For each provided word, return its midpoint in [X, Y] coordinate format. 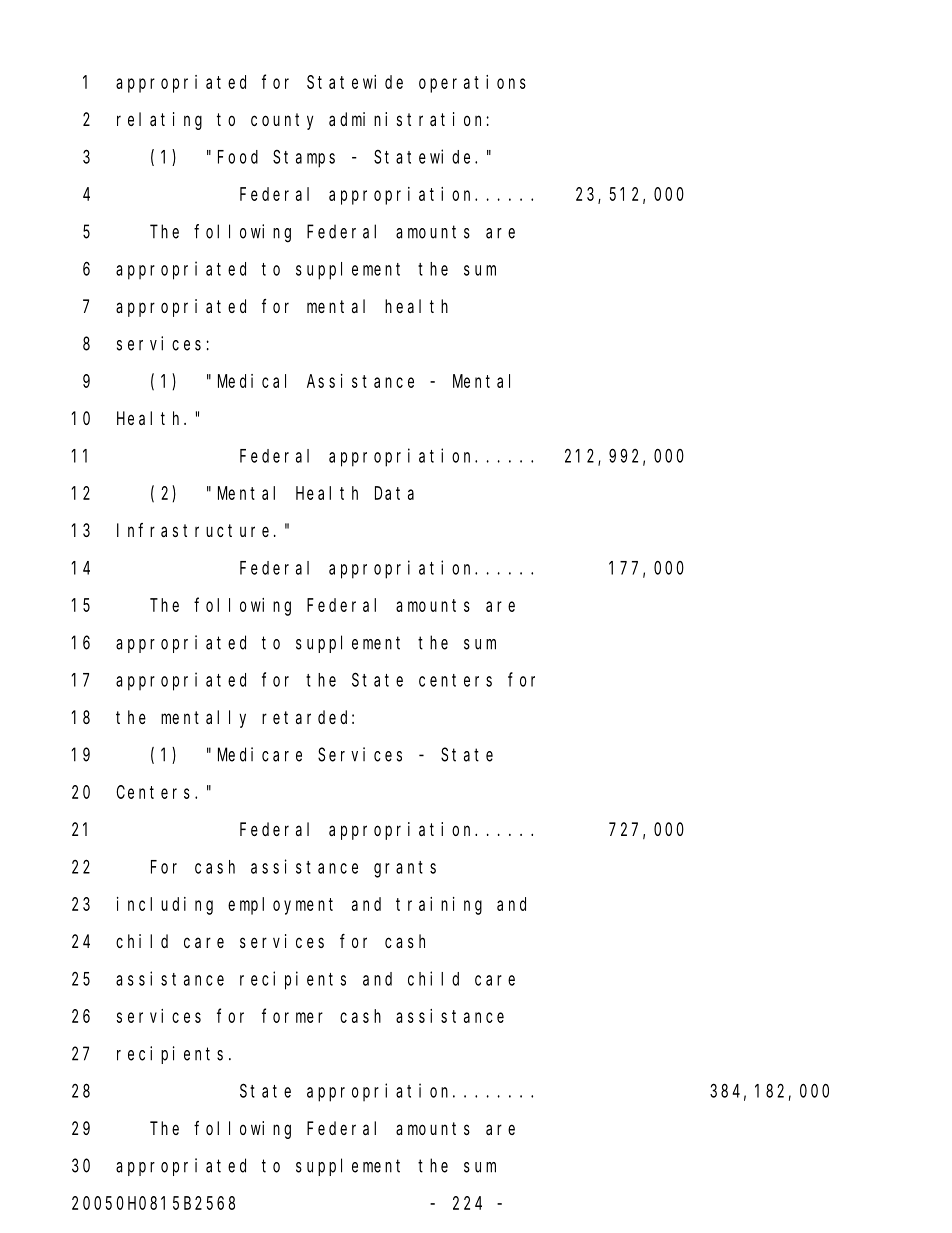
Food [238, 157]
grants [405, 869]
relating [159, 121]
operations [472, 84]
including [165, 906]
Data [394, 493]
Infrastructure [193, 530]
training [439, 906]
